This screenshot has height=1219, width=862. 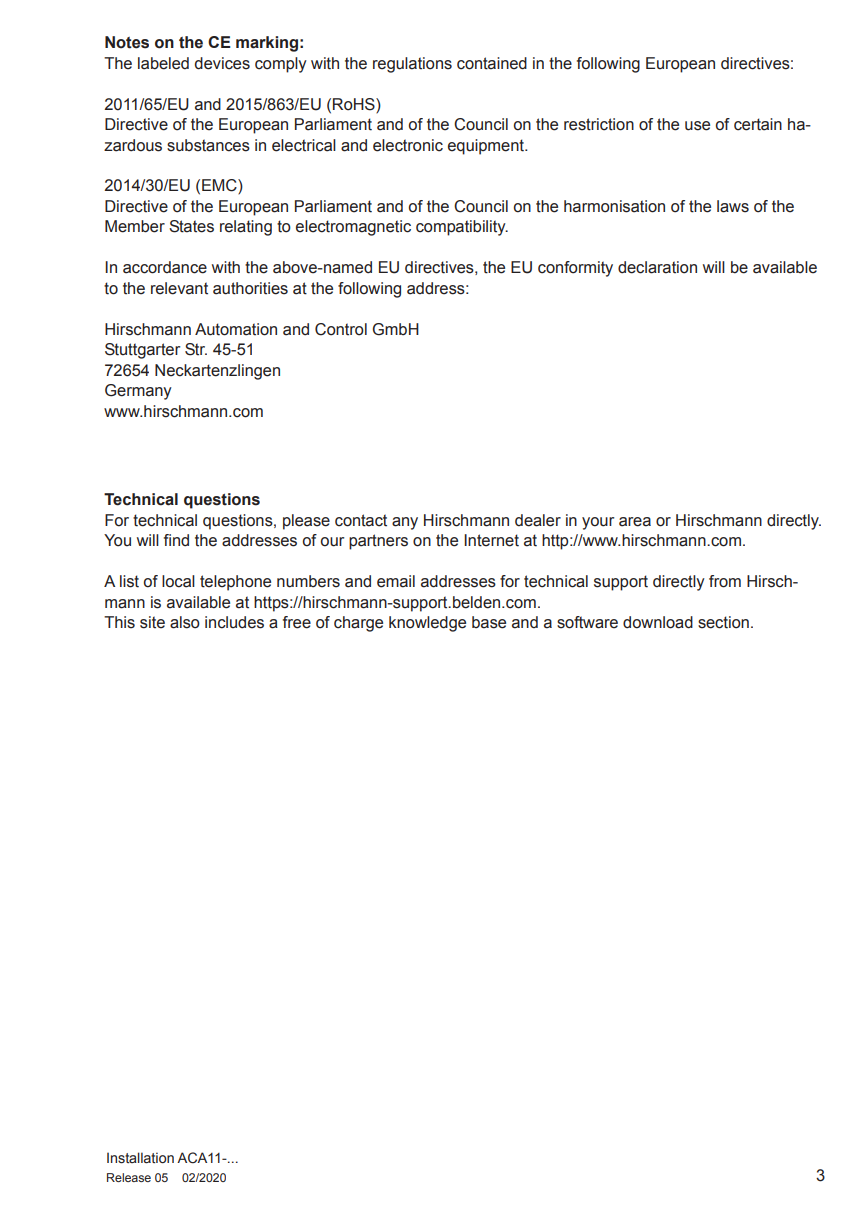 I want to click on Installation, so click(x=140, y=1158).
